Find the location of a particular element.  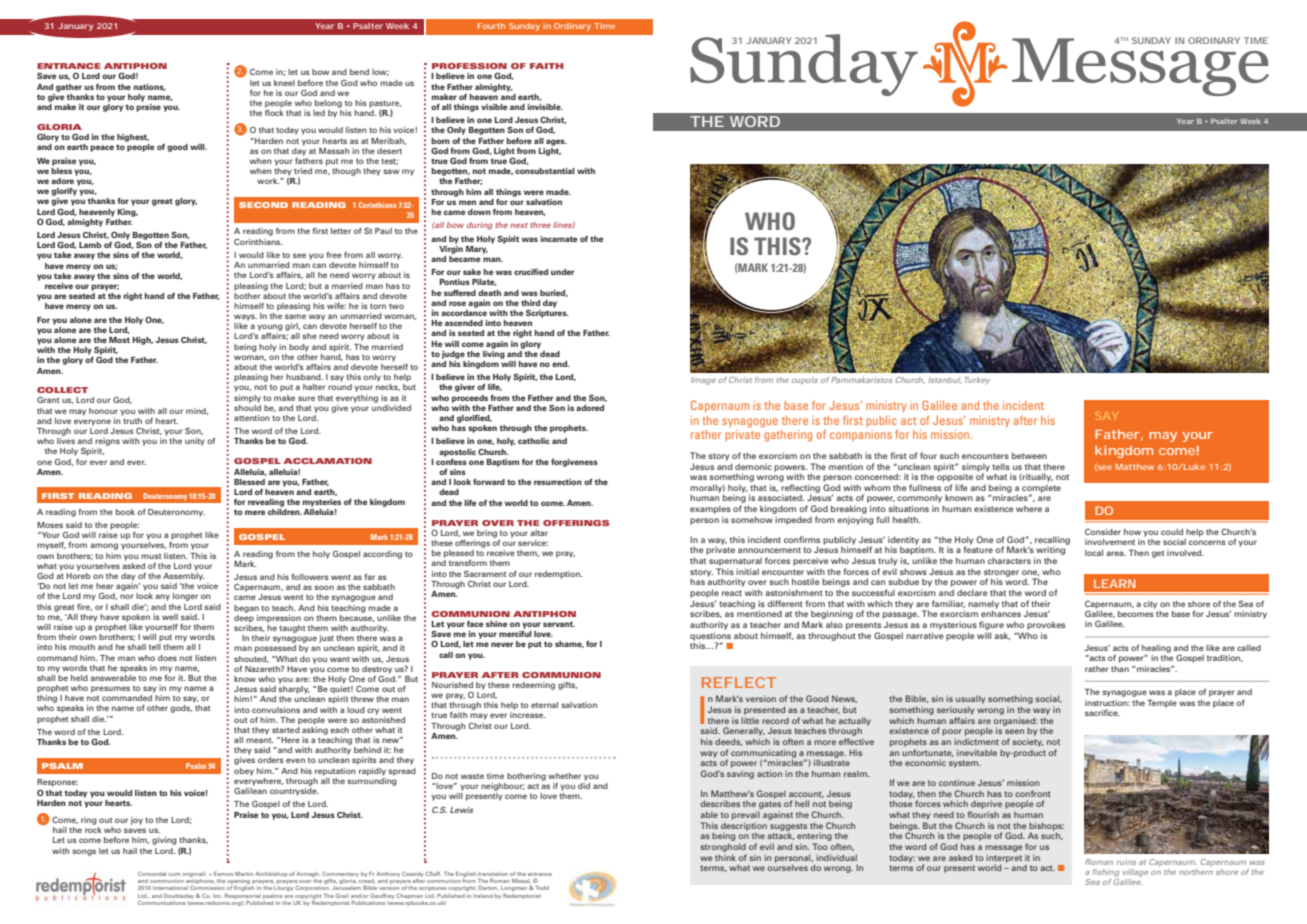

consubstantial is located at coordinates (545, 171).
